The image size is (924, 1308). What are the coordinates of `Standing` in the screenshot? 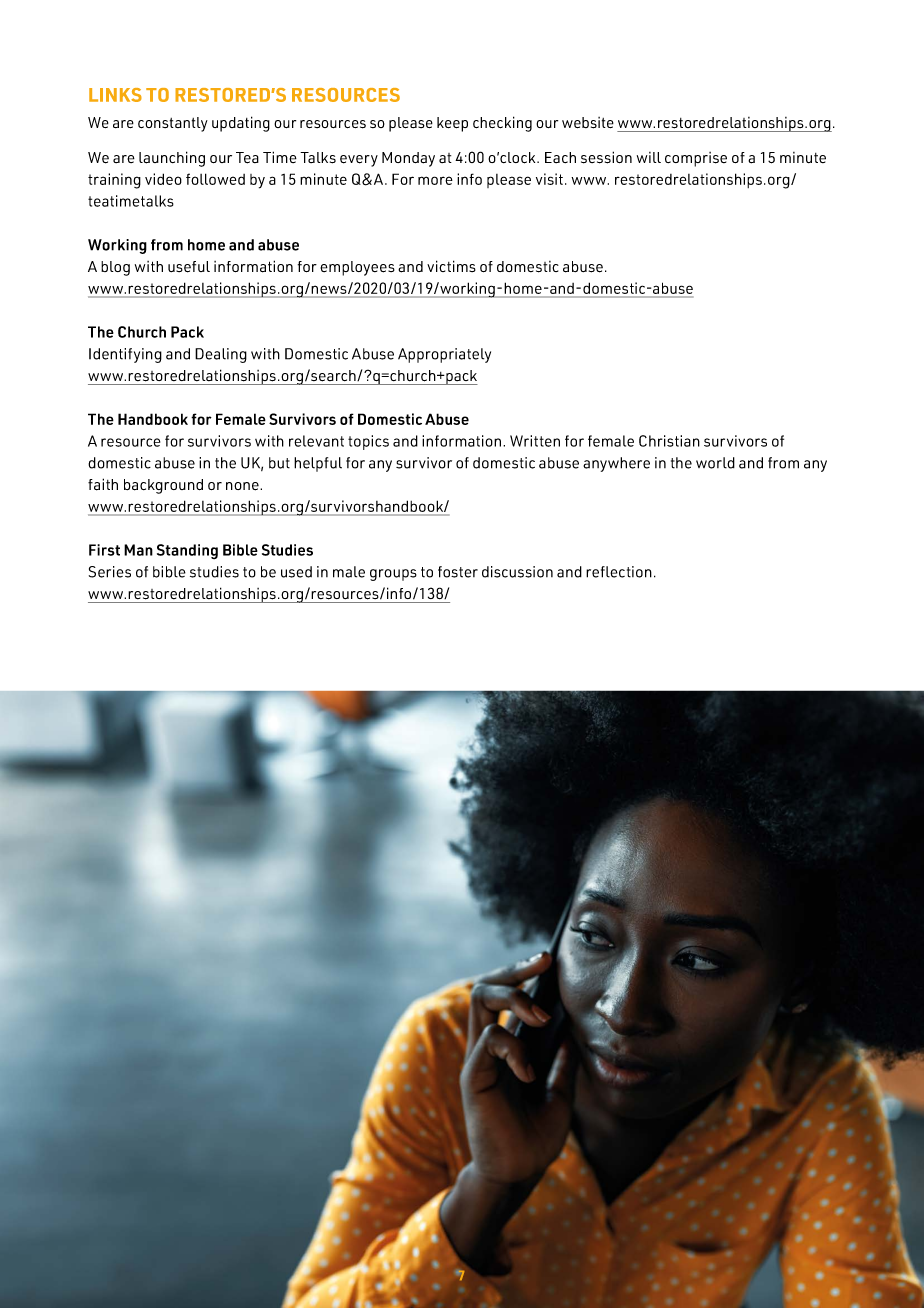 It's located at (187, 551).
